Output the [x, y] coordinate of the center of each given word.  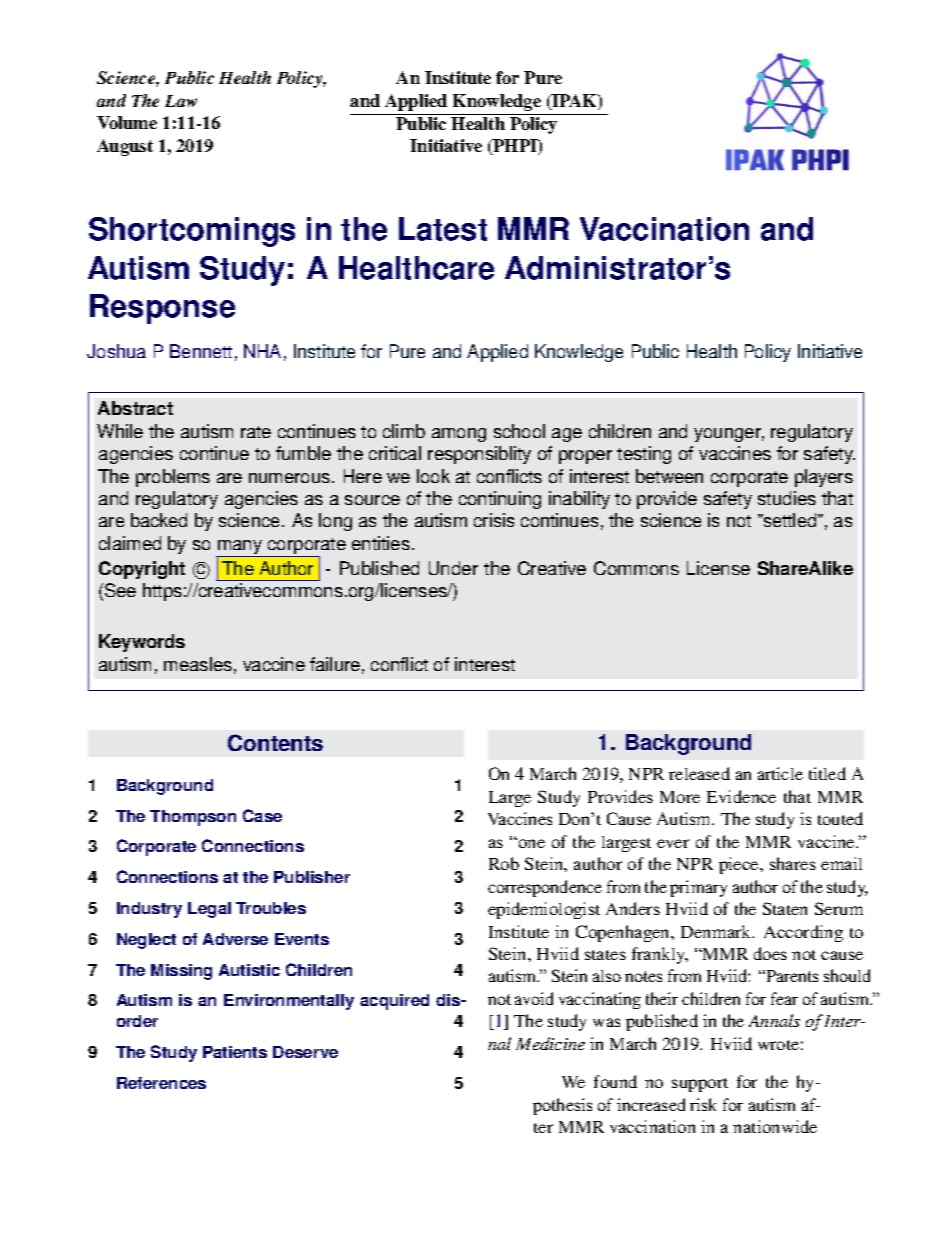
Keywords [142, 643]
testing [644, 455]
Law [181, 101]
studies [787, 498]
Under [453, 568]
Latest [443, 229]
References [161, 1083]
